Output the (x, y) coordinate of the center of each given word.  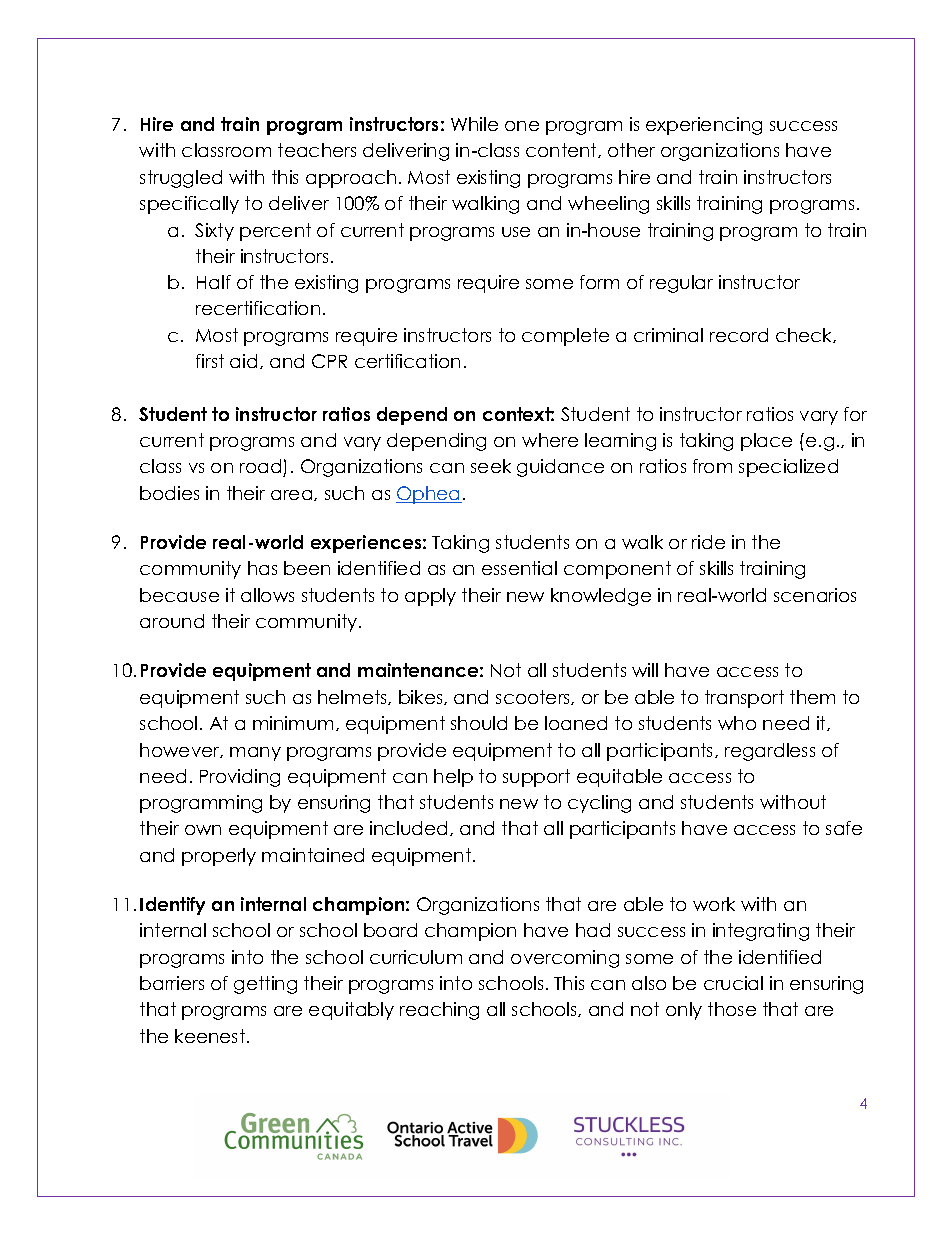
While (474, 124)
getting (265, 985)
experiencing (704, 126)
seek (491, 466)
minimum (293, 723)
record (739, 335)
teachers (317, 150)
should (479, 723)
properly (219, 857)
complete (565, 337)
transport (744, 699)
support (536, 778)
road (262, 468)
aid (243, 361)
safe (844, 828)
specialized (788, 468)
